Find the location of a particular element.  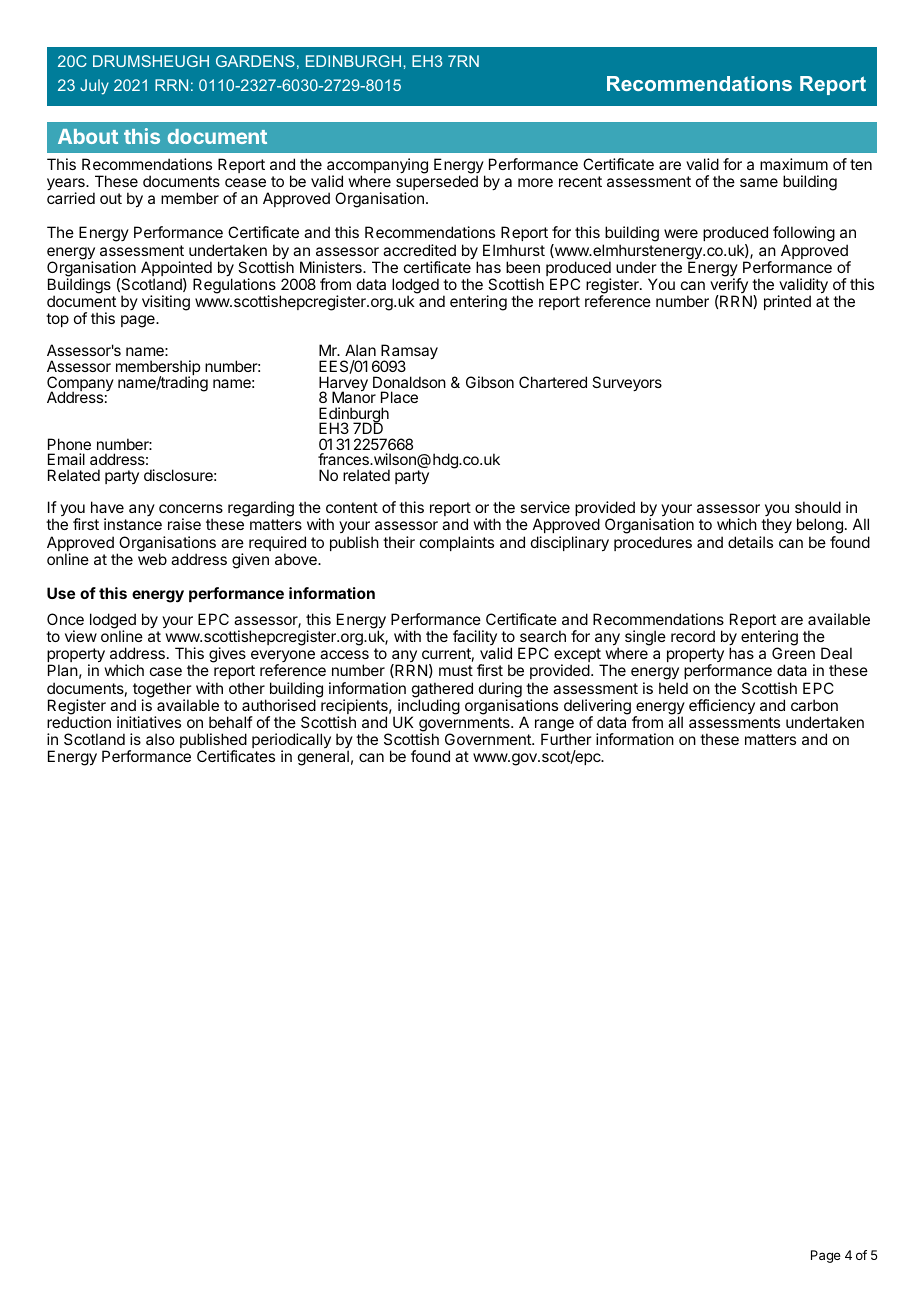

July is located at coordinates (94, 87).
